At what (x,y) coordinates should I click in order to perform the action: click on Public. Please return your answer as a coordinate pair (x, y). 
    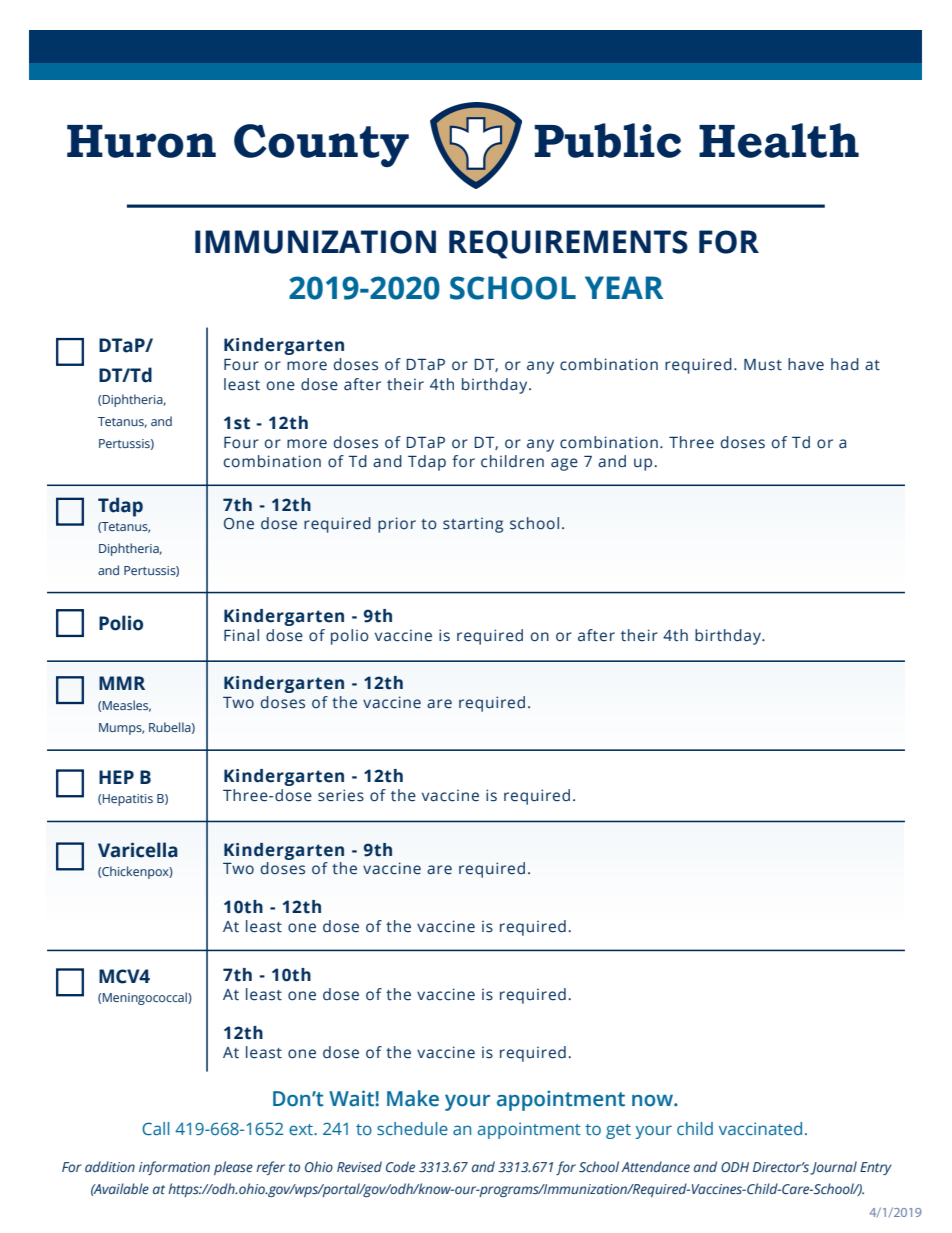
    Looking at the image, I should click on (607, 140).
